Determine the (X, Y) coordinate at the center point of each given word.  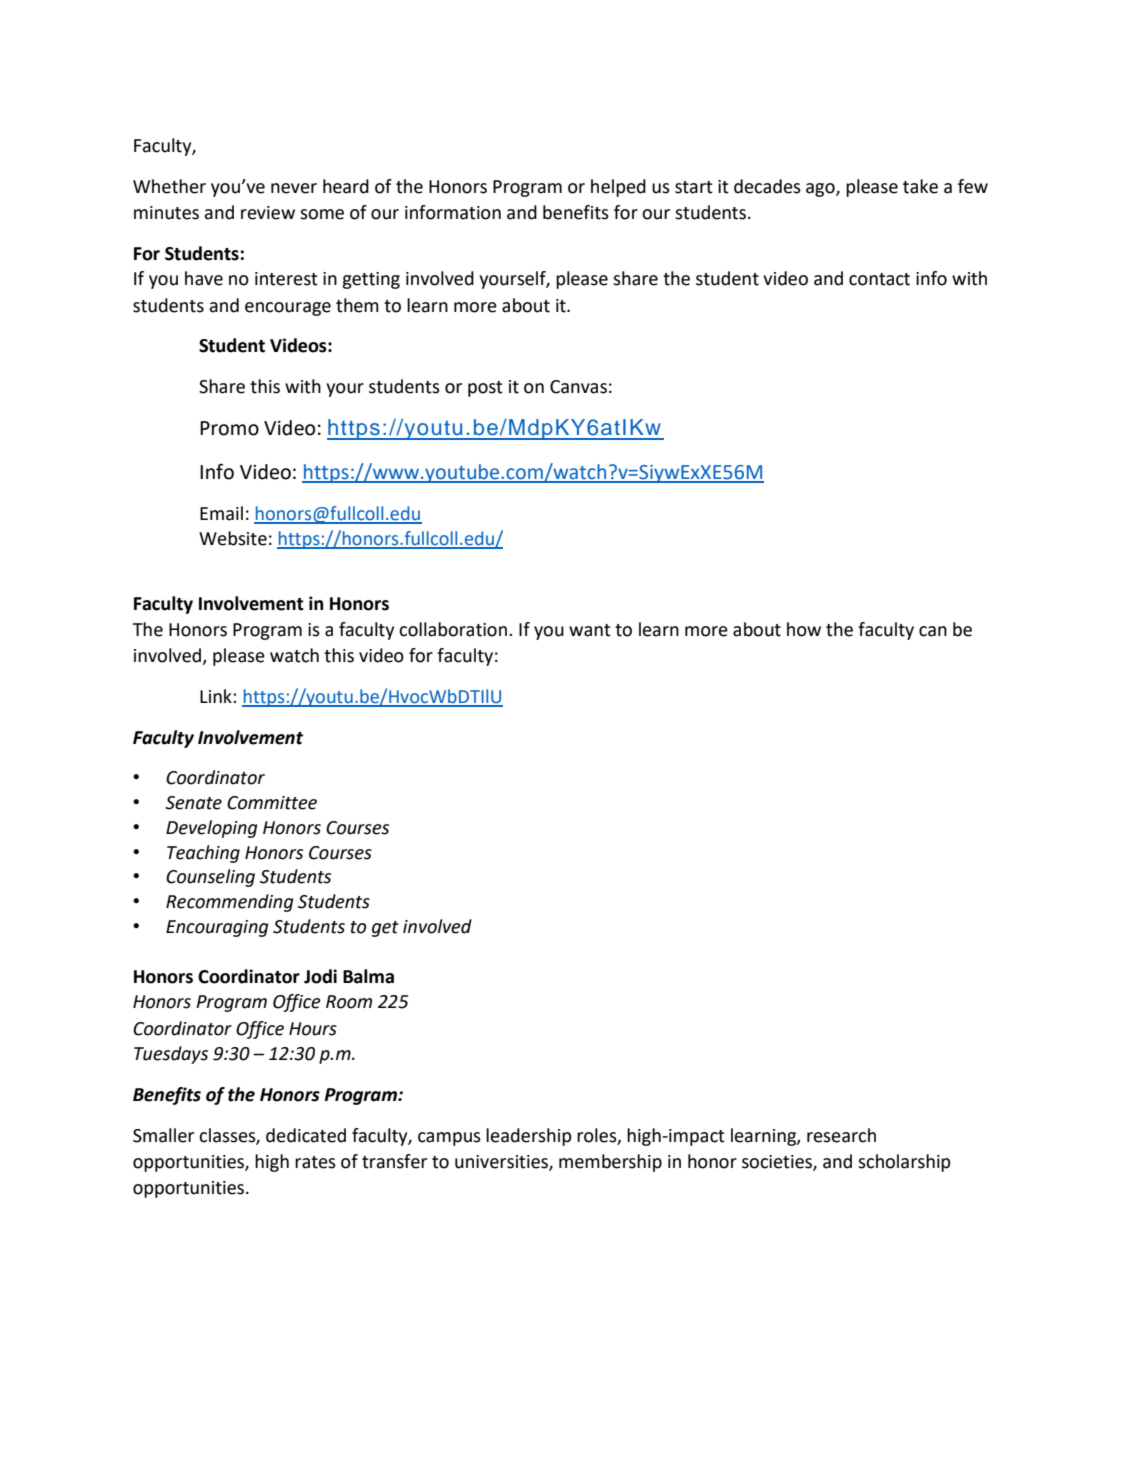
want (590, 630)
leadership (528, 1137)
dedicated (306, 1135)
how (804, 629)
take (920, 186)
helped (618, 188)
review (268, 213)
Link (217, 696)
